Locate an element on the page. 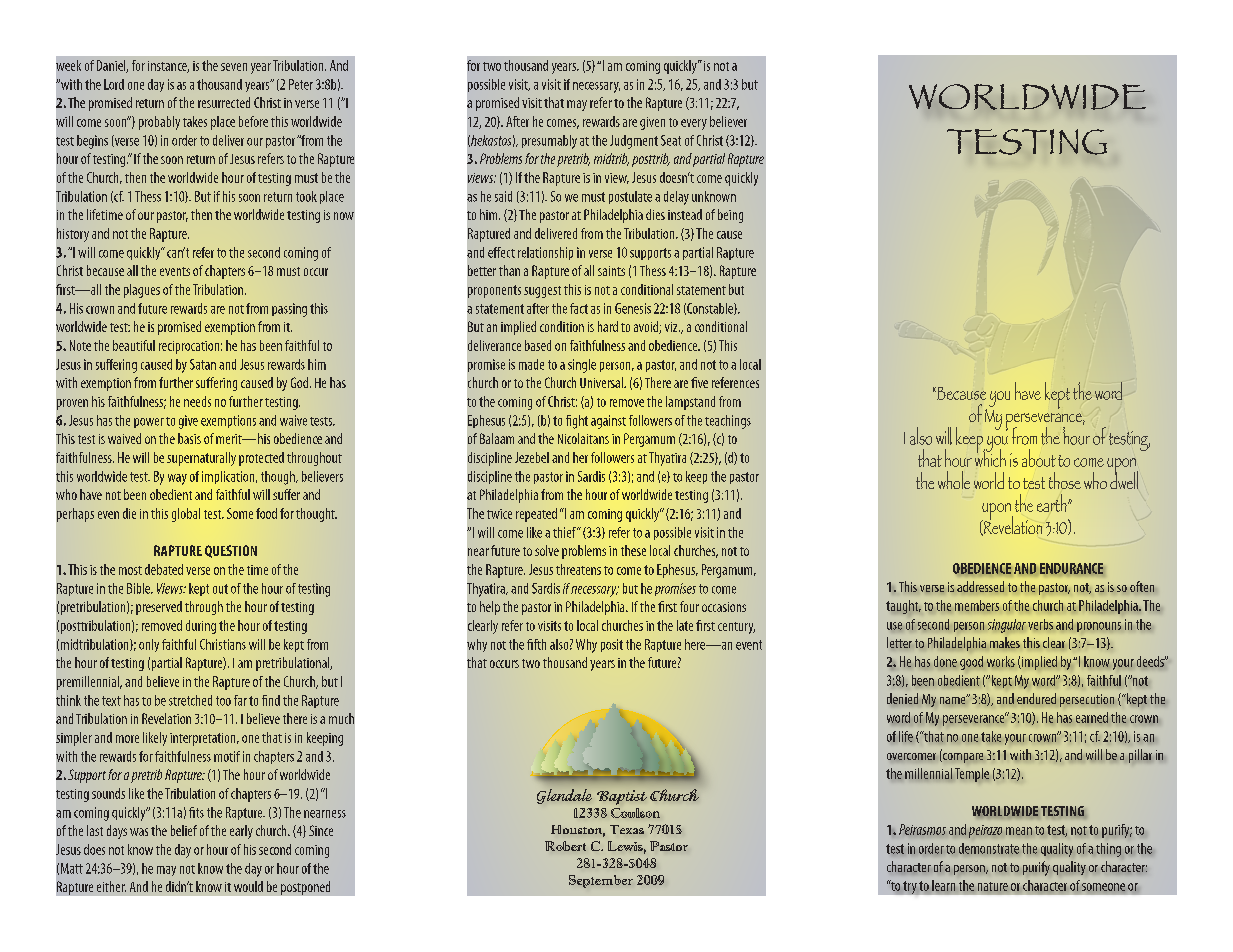 The image size is (1233, 952). would is located at coordinates (248, 886).
